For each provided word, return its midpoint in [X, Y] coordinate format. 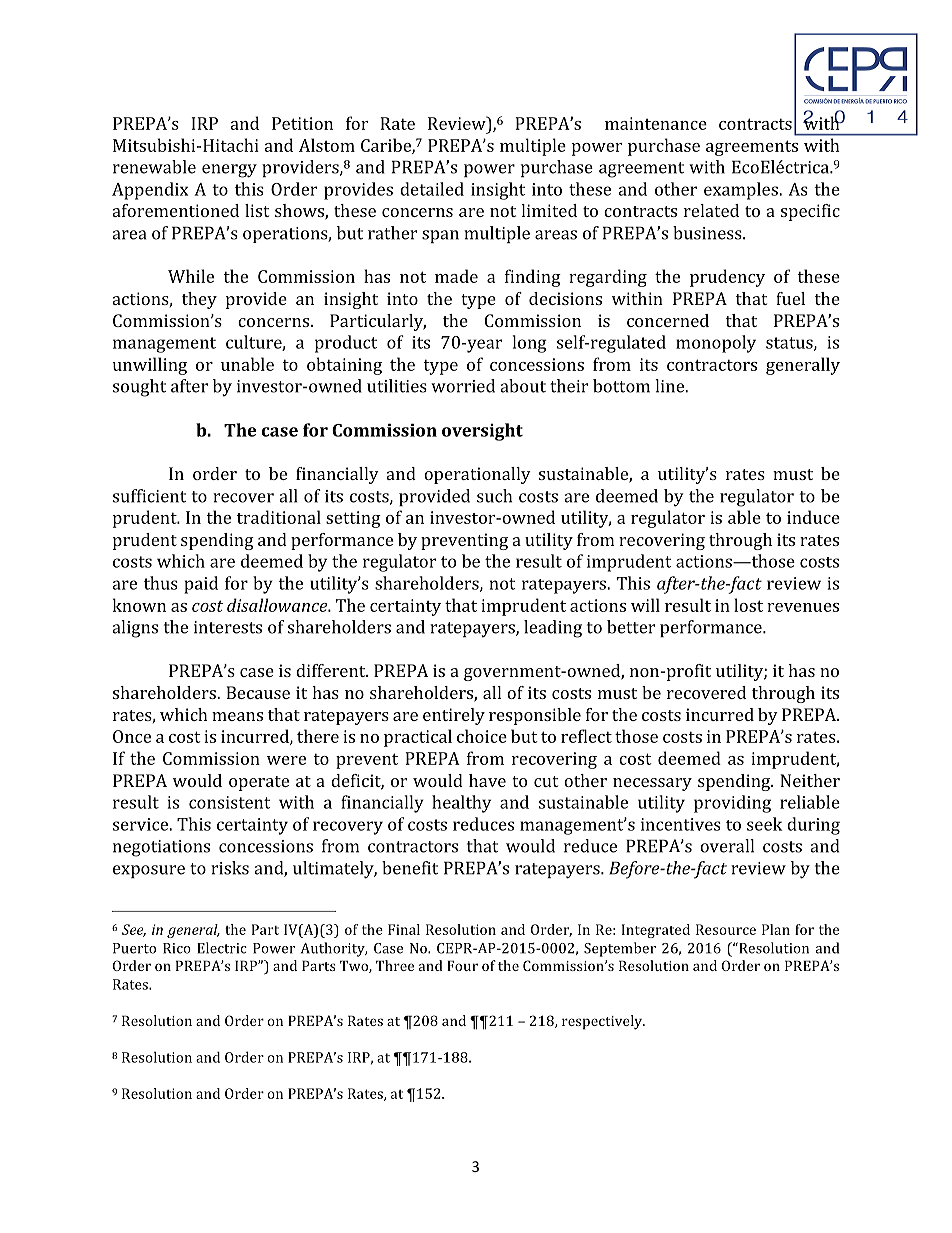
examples [742, 191]
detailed [432, 189]
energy [229, 171]
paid [201, 585]
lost [748, 605]
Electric [222, 948]
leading [553, 629]
